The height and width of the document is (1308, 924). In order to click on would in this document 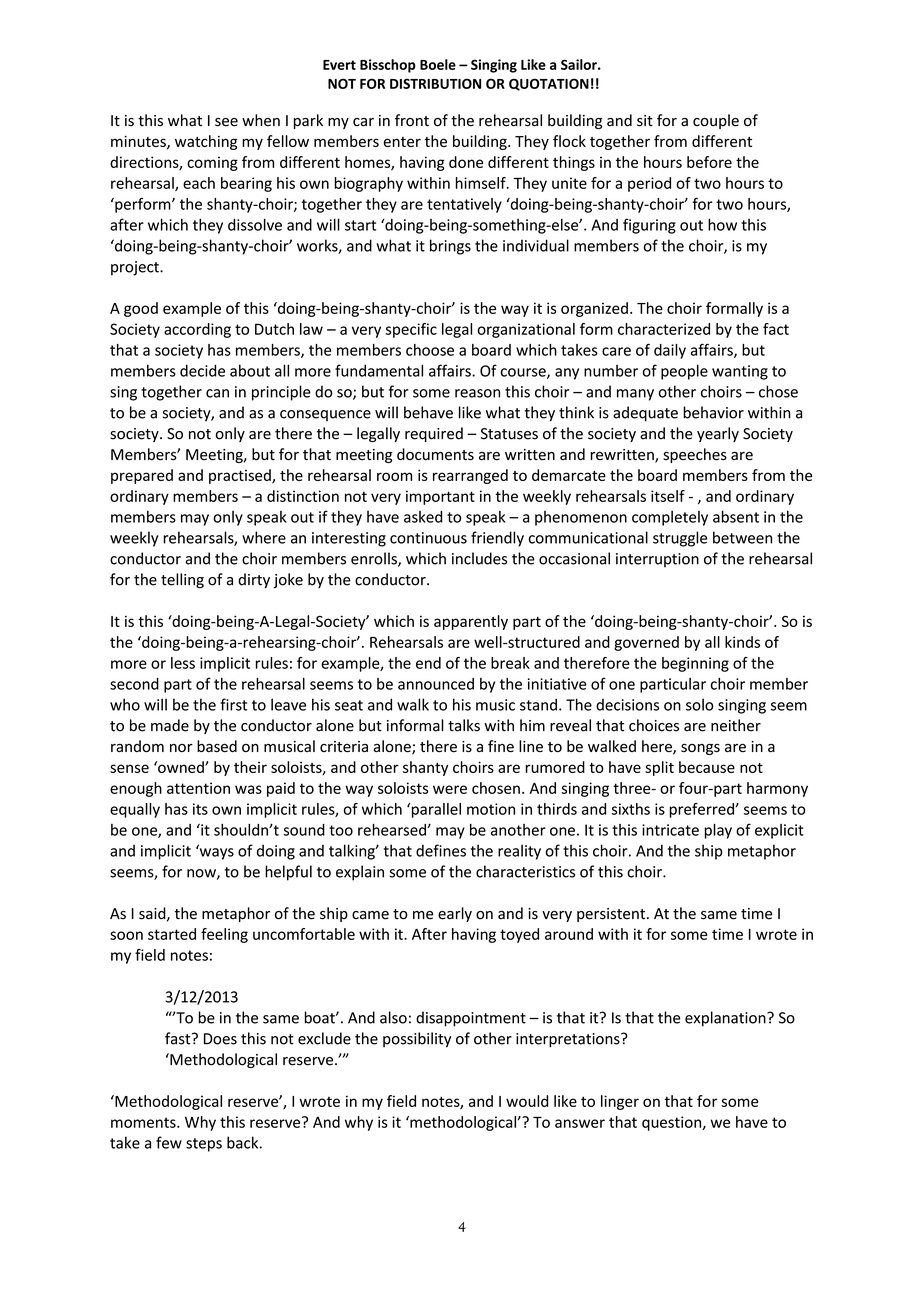, I will do `click(527, 1101)`.
